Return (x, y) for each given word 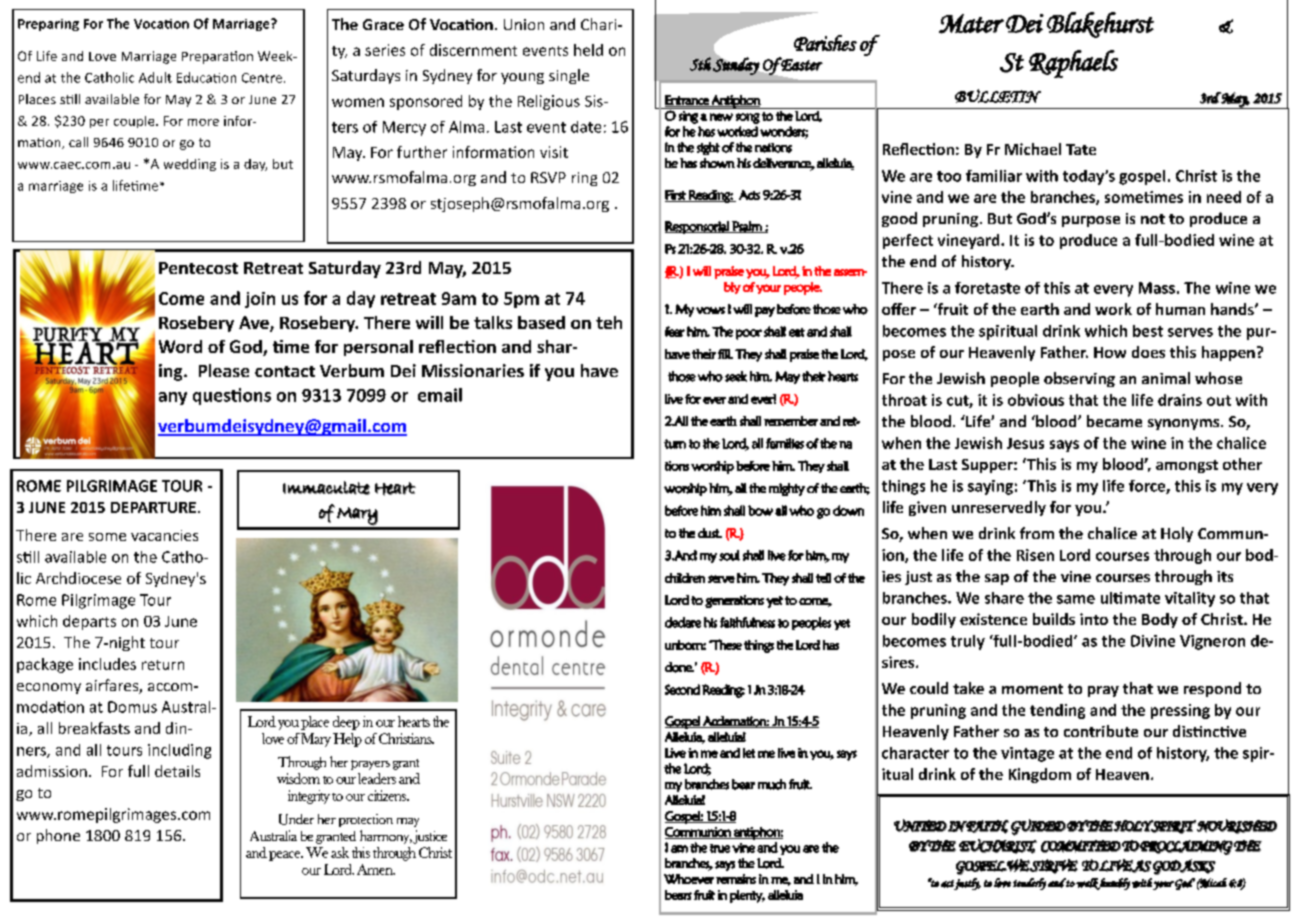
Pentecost (198, 268)
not (1153, 219)
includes (107, 664)
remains (736, 879)
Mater (971, 24)
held (588, 50)
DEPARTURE (153, 507)
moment (1032, 689)
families (785, 443)
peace (286, 856)
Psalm (747, 227)
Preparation (217, 57)
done (679, 667)
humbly (1114, 884)
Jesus (1025, 443)
